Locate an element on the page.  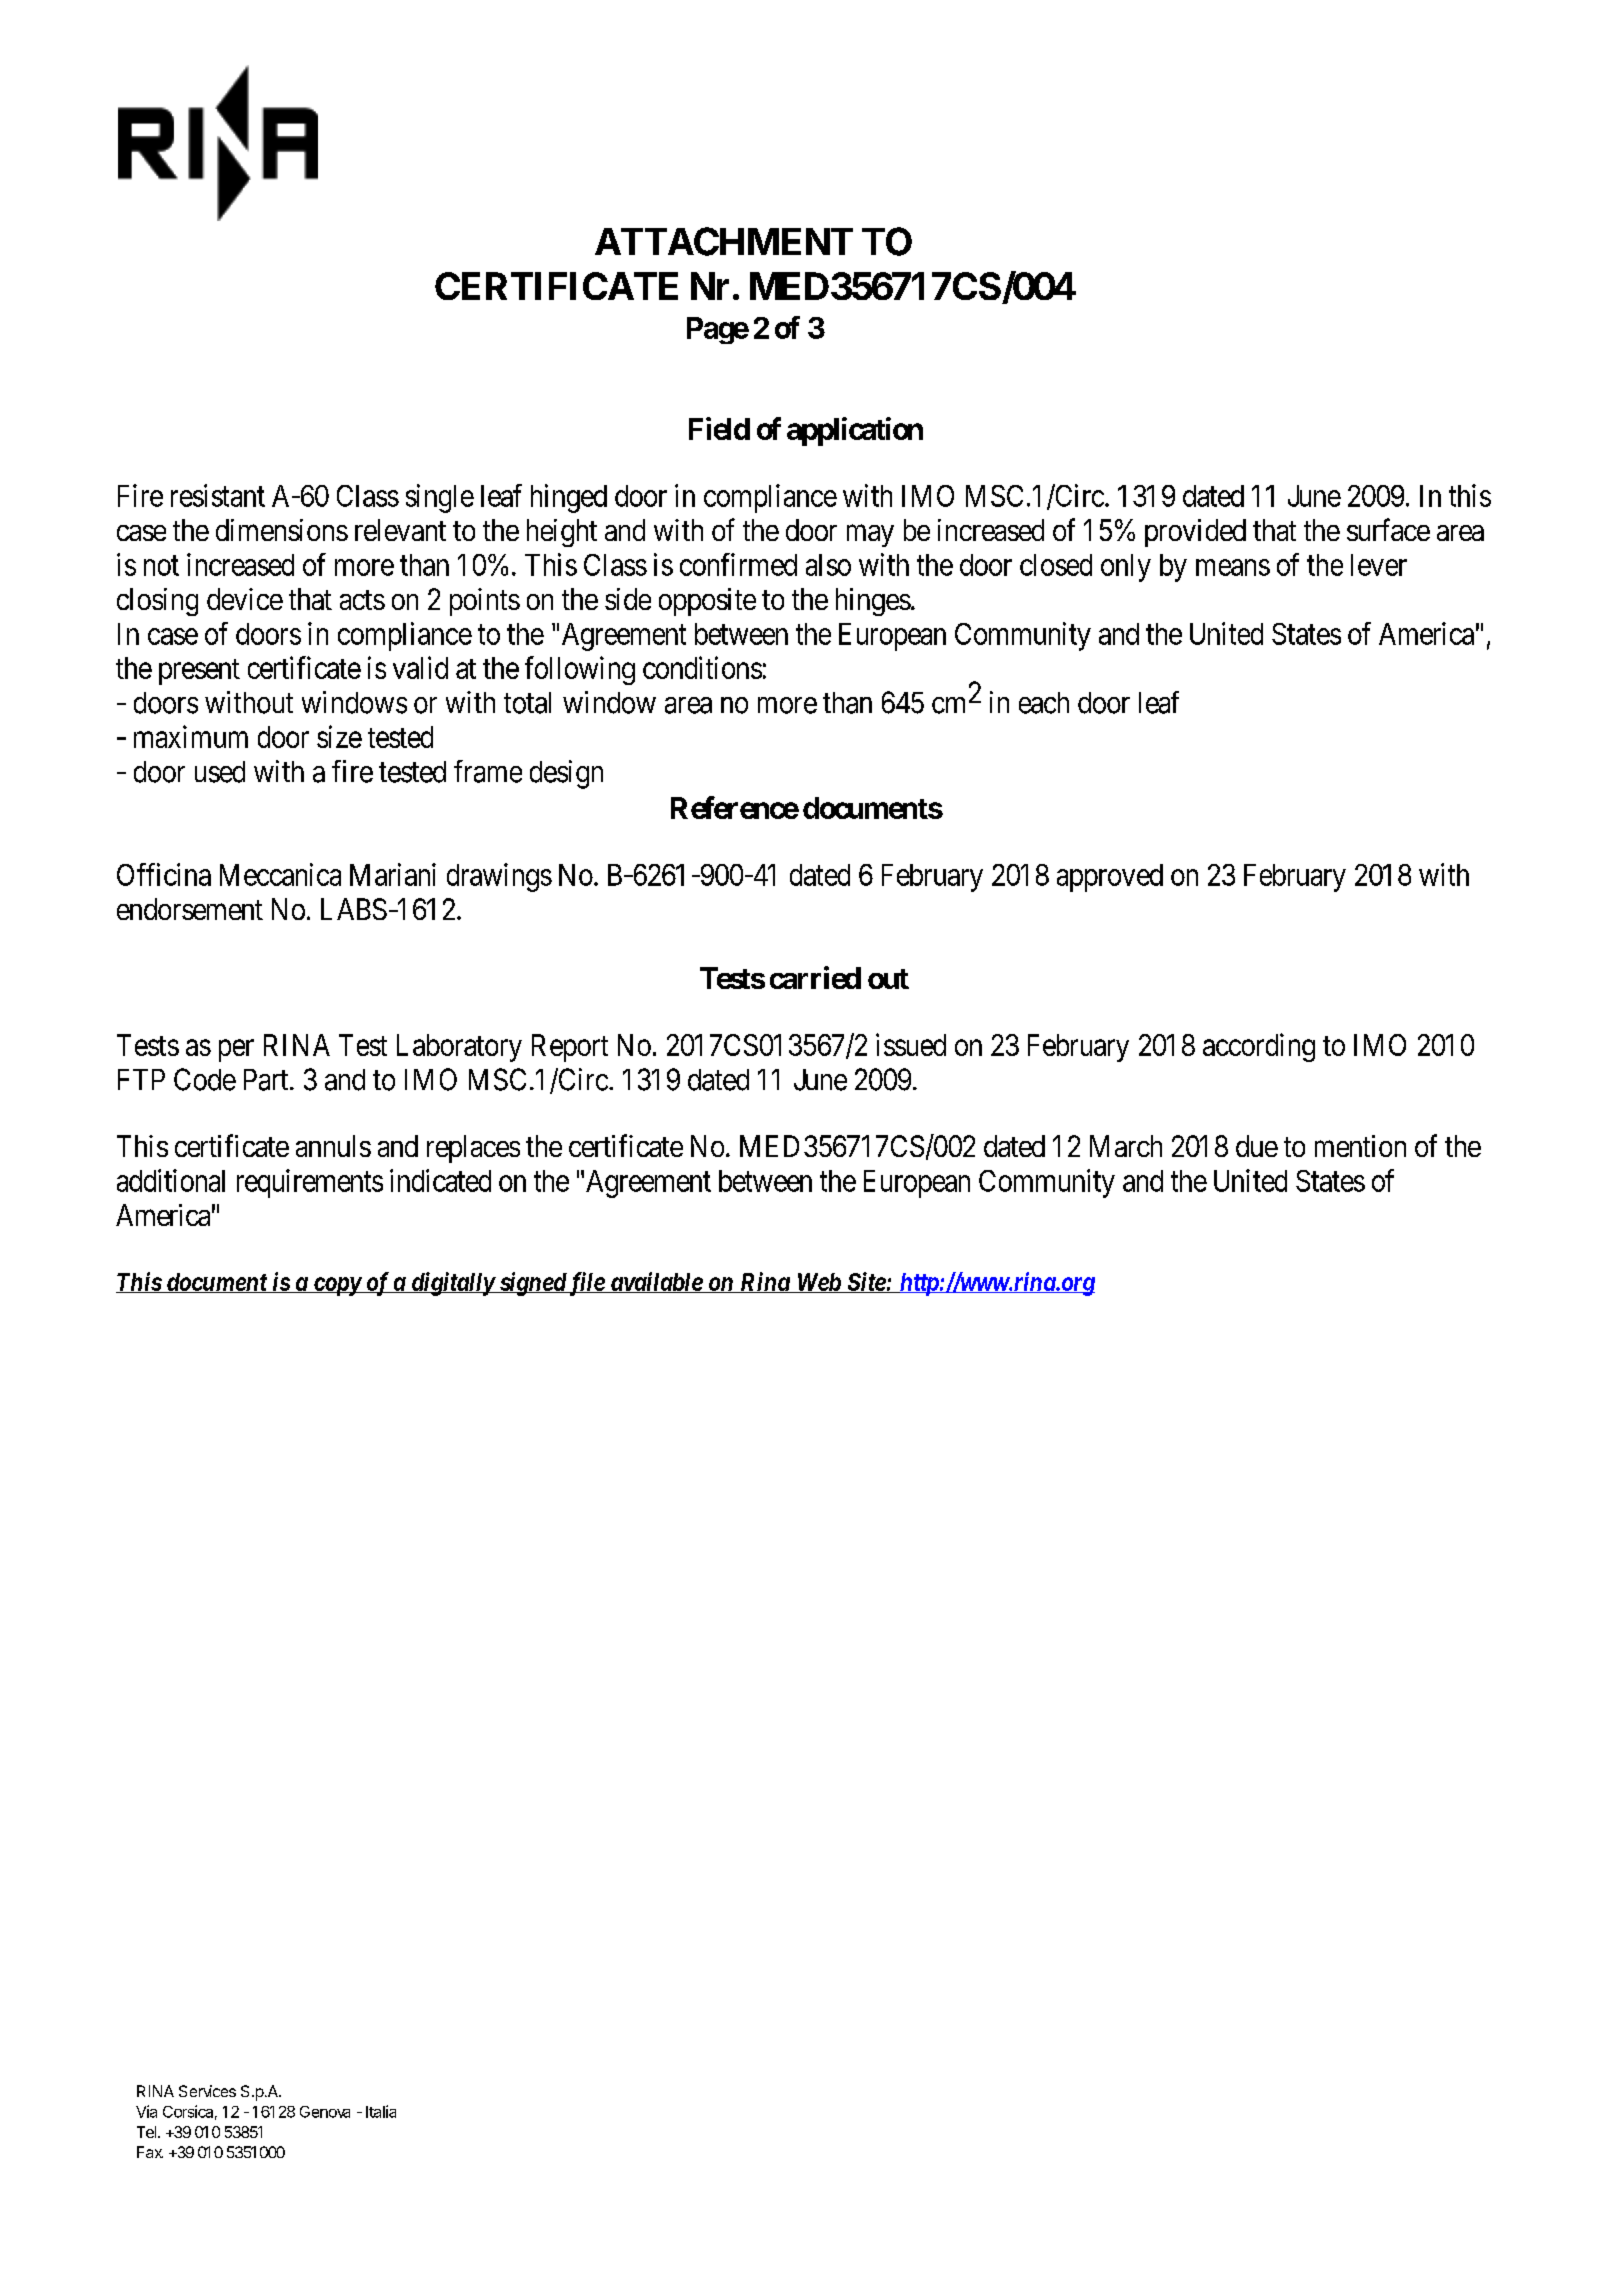
provided is located at coordinates (1195, 533).
